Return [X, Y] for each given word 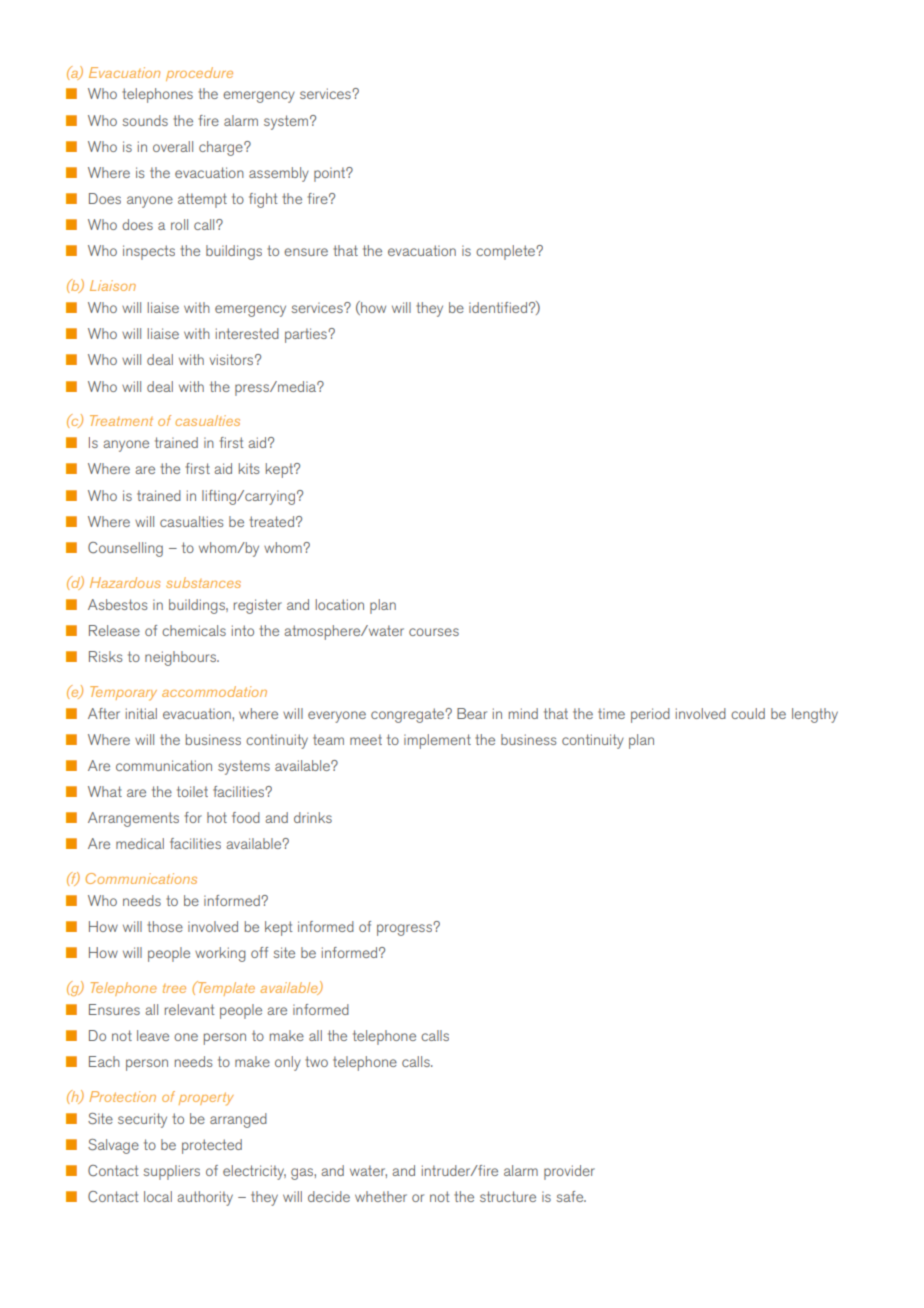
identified [498, 307]
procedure [199, 74]
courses [434, 632]
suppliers [171, 1172]
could [748, 713]
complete [506, 252]
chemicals [194, 630]
